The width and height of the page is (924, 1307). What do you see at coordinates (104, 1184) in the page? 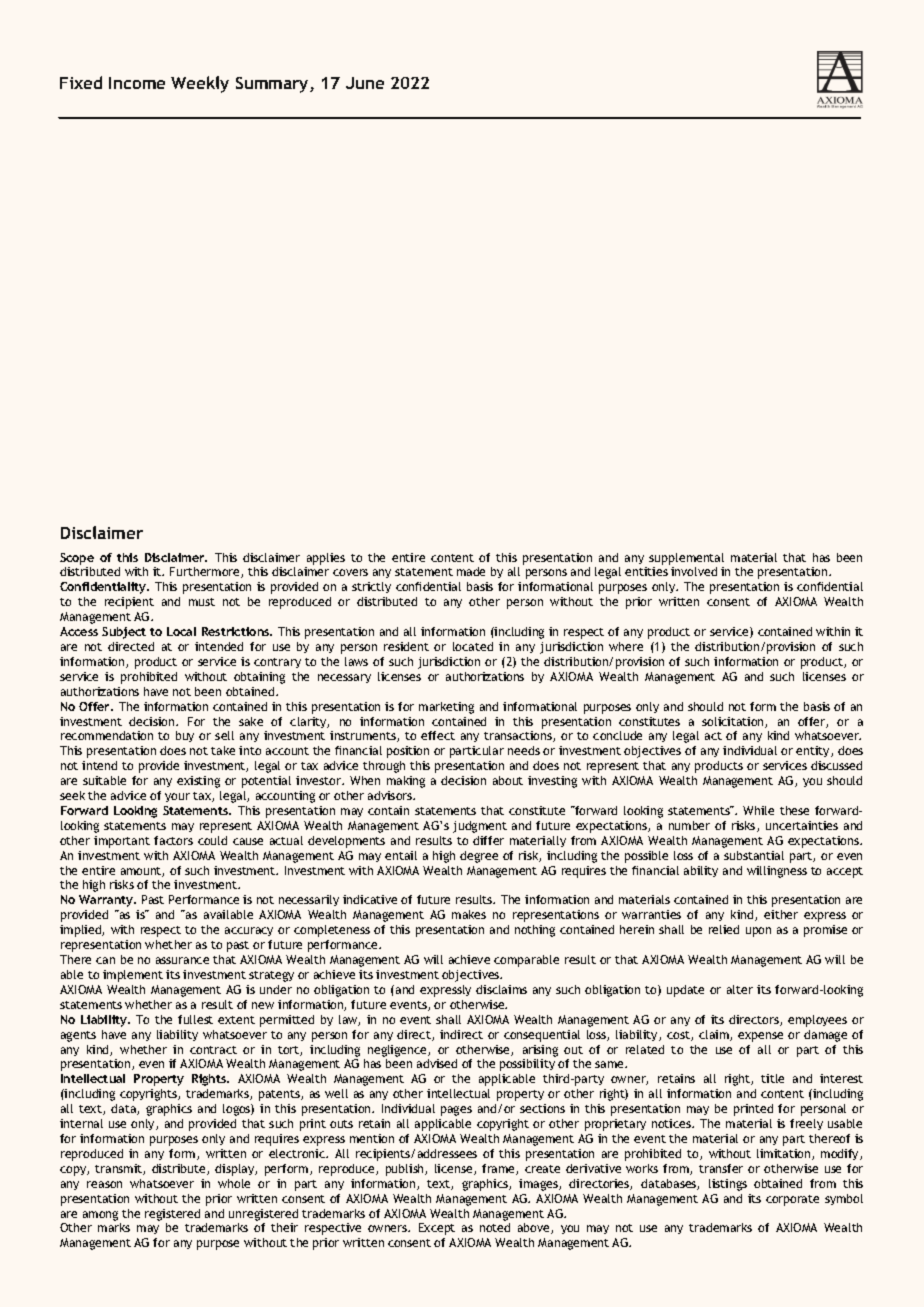
I see `reason` at bounding box center [104, 1184].
